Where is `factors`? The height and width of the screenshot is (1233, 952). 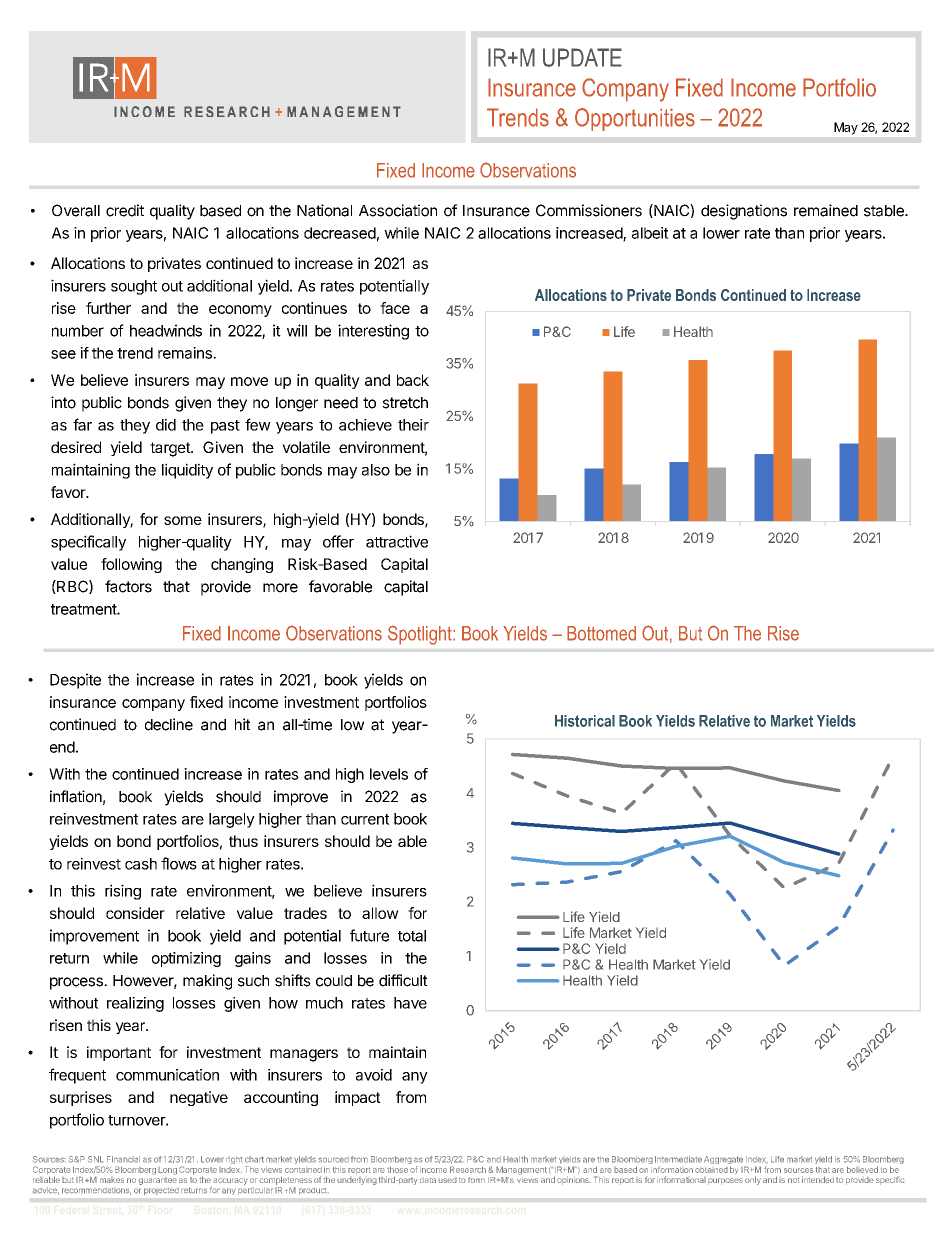
factors is located at coordinates (128, 586).
